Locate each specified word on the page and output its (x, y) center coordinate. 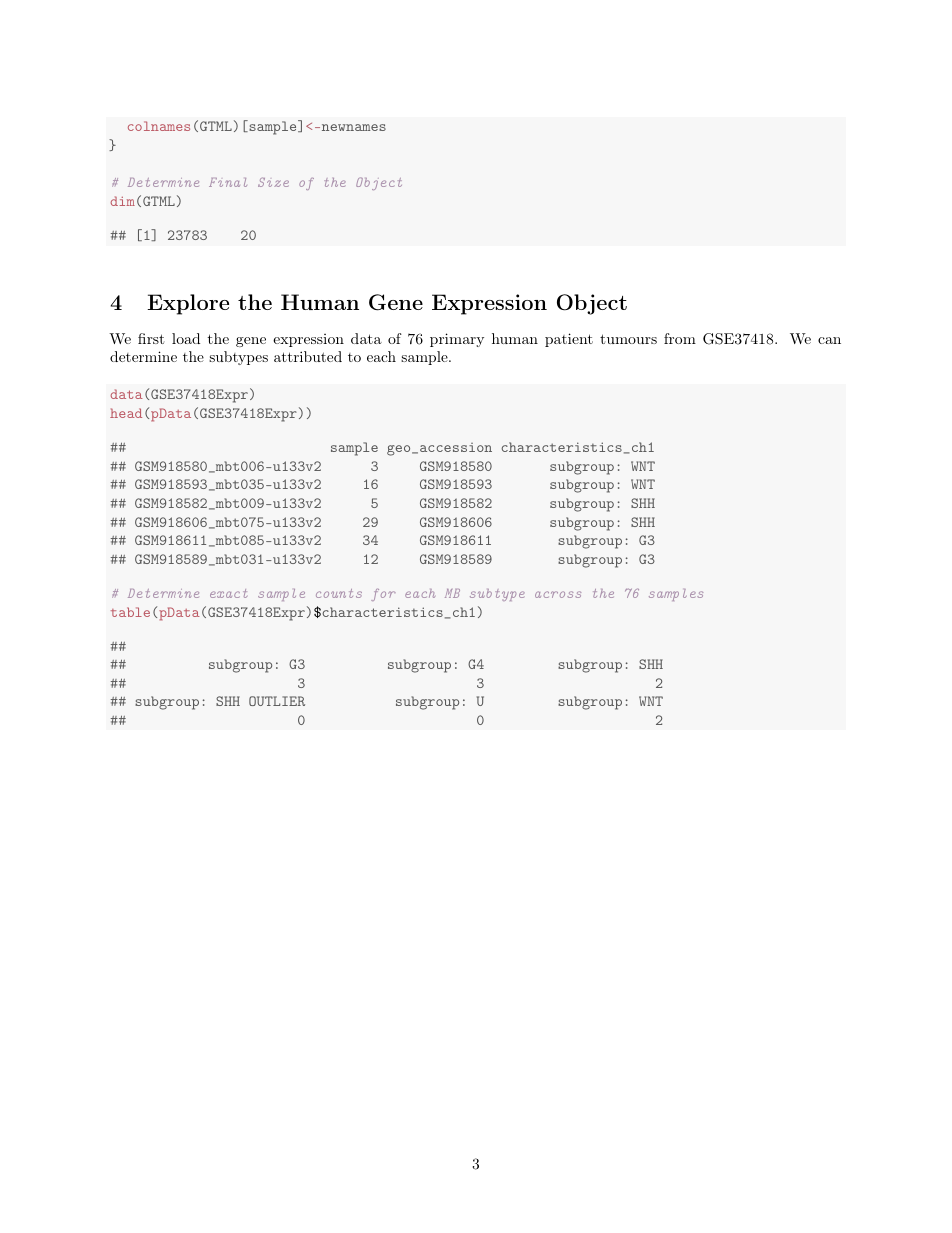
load (186, 338)
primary (457, 340)
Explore (188, 304)
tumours (628, 339)
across (558, 594)
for (383, 595)
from (680, 338)
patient (569, 340)
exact (228, 593)
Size (273, 182)
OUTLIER (277, 701)
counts (339, 593)
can (829, 340)
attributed (308, 356)
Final (228, 182)
